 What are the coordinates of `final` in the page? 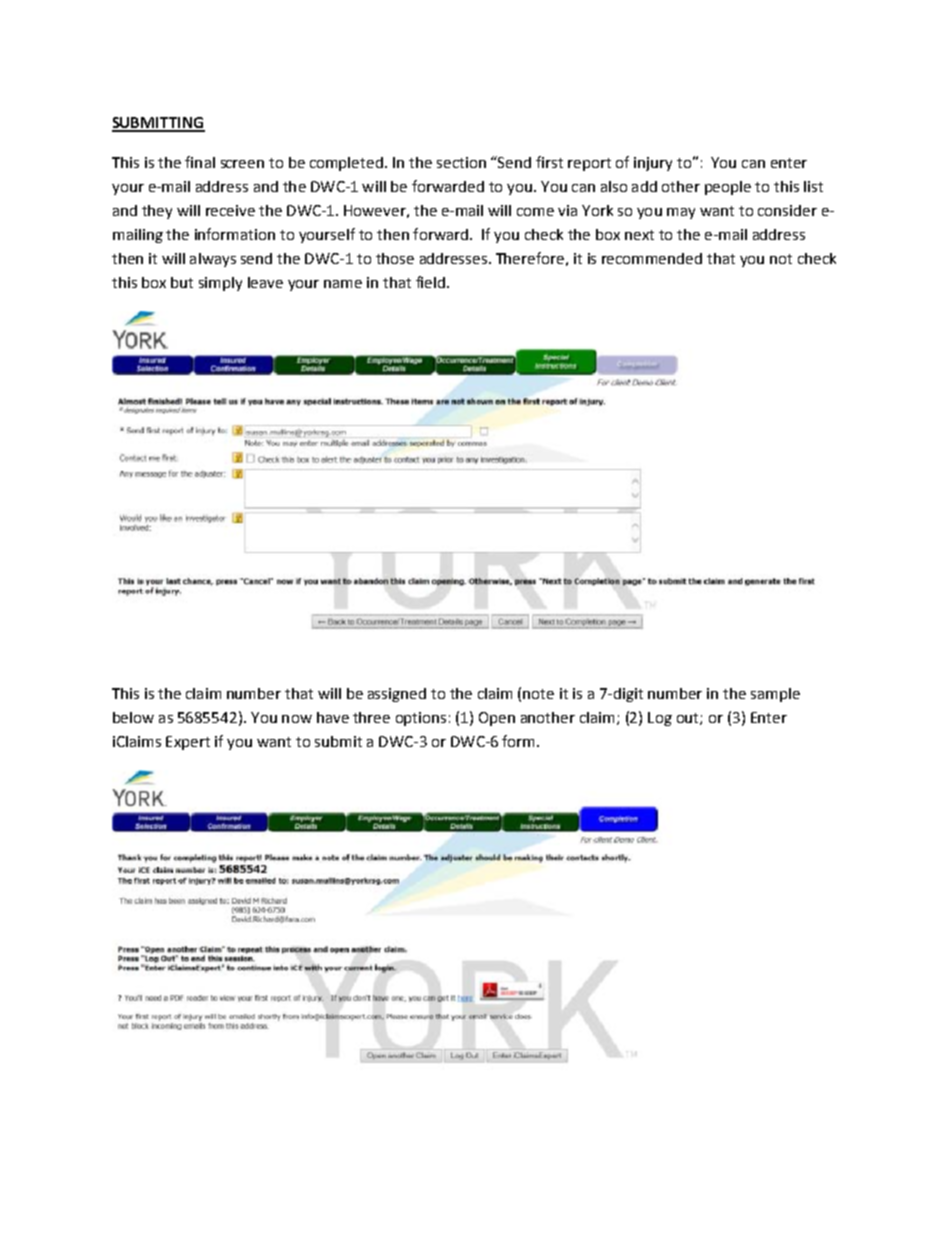 It's located at (200, 162).
